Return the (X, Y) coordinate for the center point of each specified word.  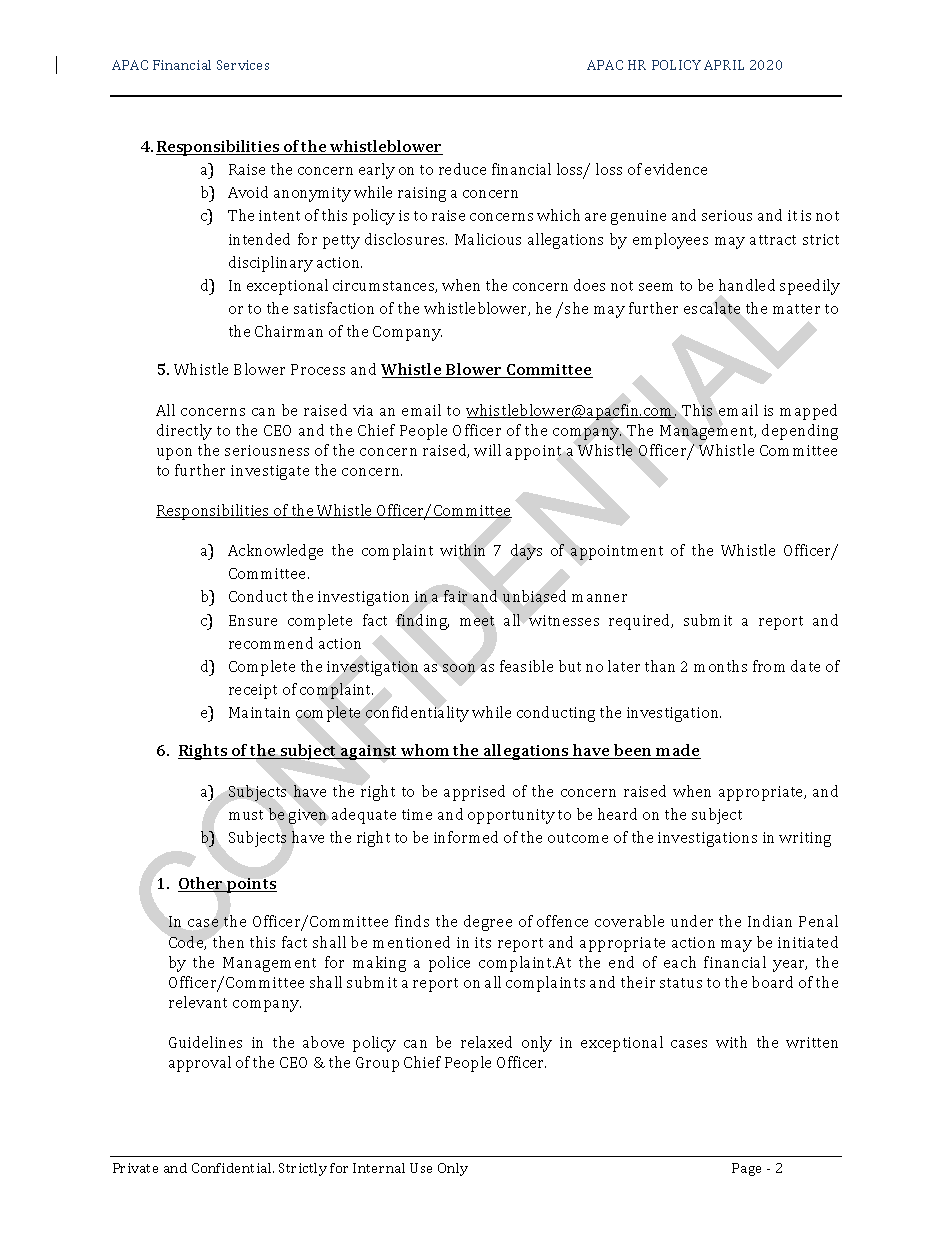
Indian (770, 921)
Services (243, 65)
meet (477, 621)
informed (466, 837)
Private (135, 1168)
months (720, 666)
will (487, 450)
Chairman (289, 331)
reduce (462, 169)
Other (202, 884)
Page (746, 1169)
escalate (712, 308)
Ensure (253, 620)
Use (421, 1168)
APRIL (724, 65)
